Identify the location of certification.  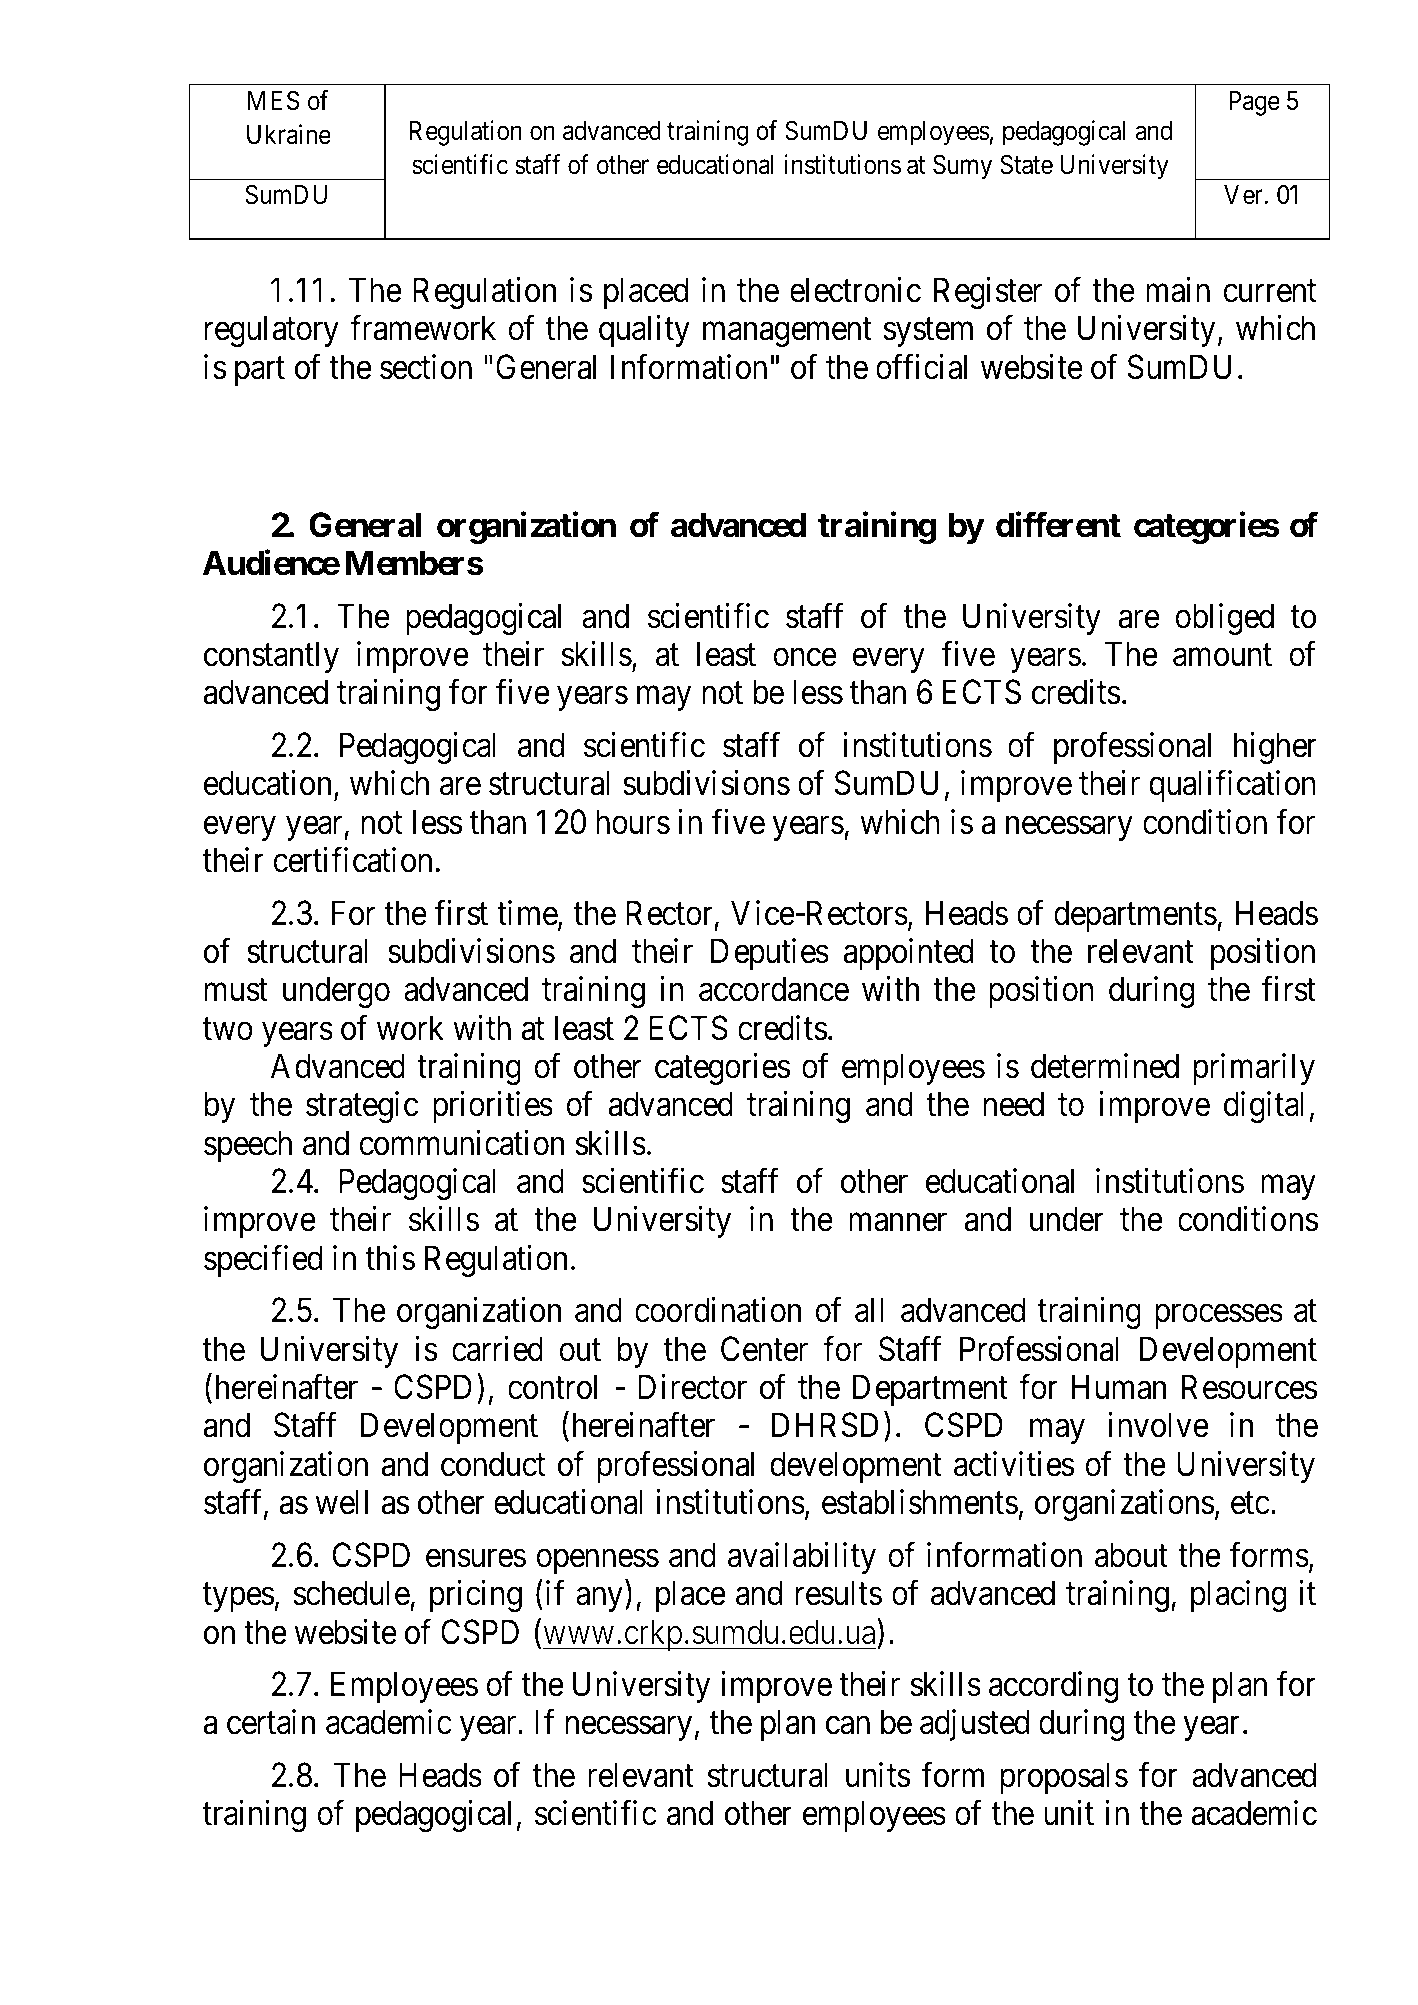
(352, 860).
